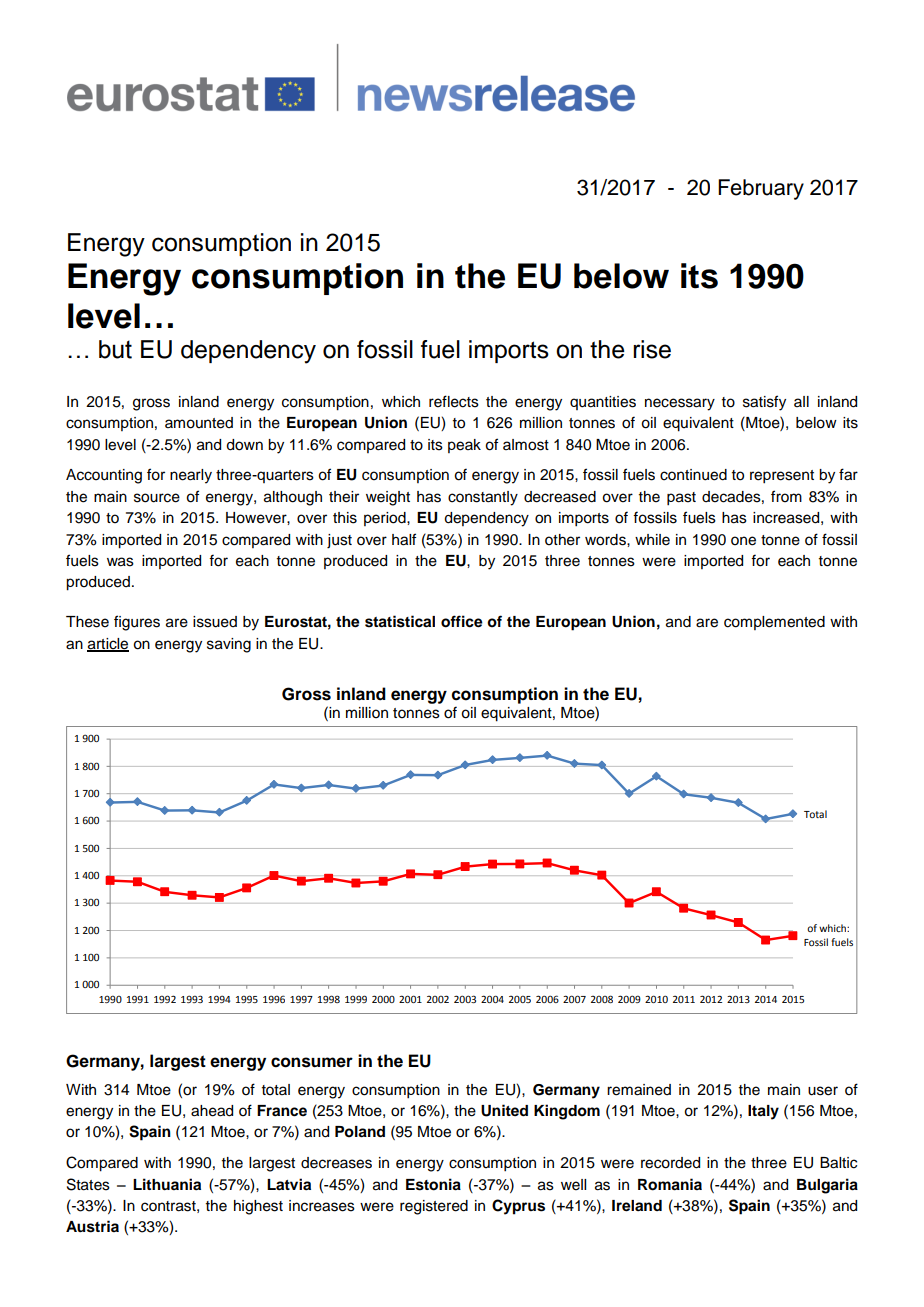  Describe the element at coordinates (761, 189) in the page. I see `February` at that location.
